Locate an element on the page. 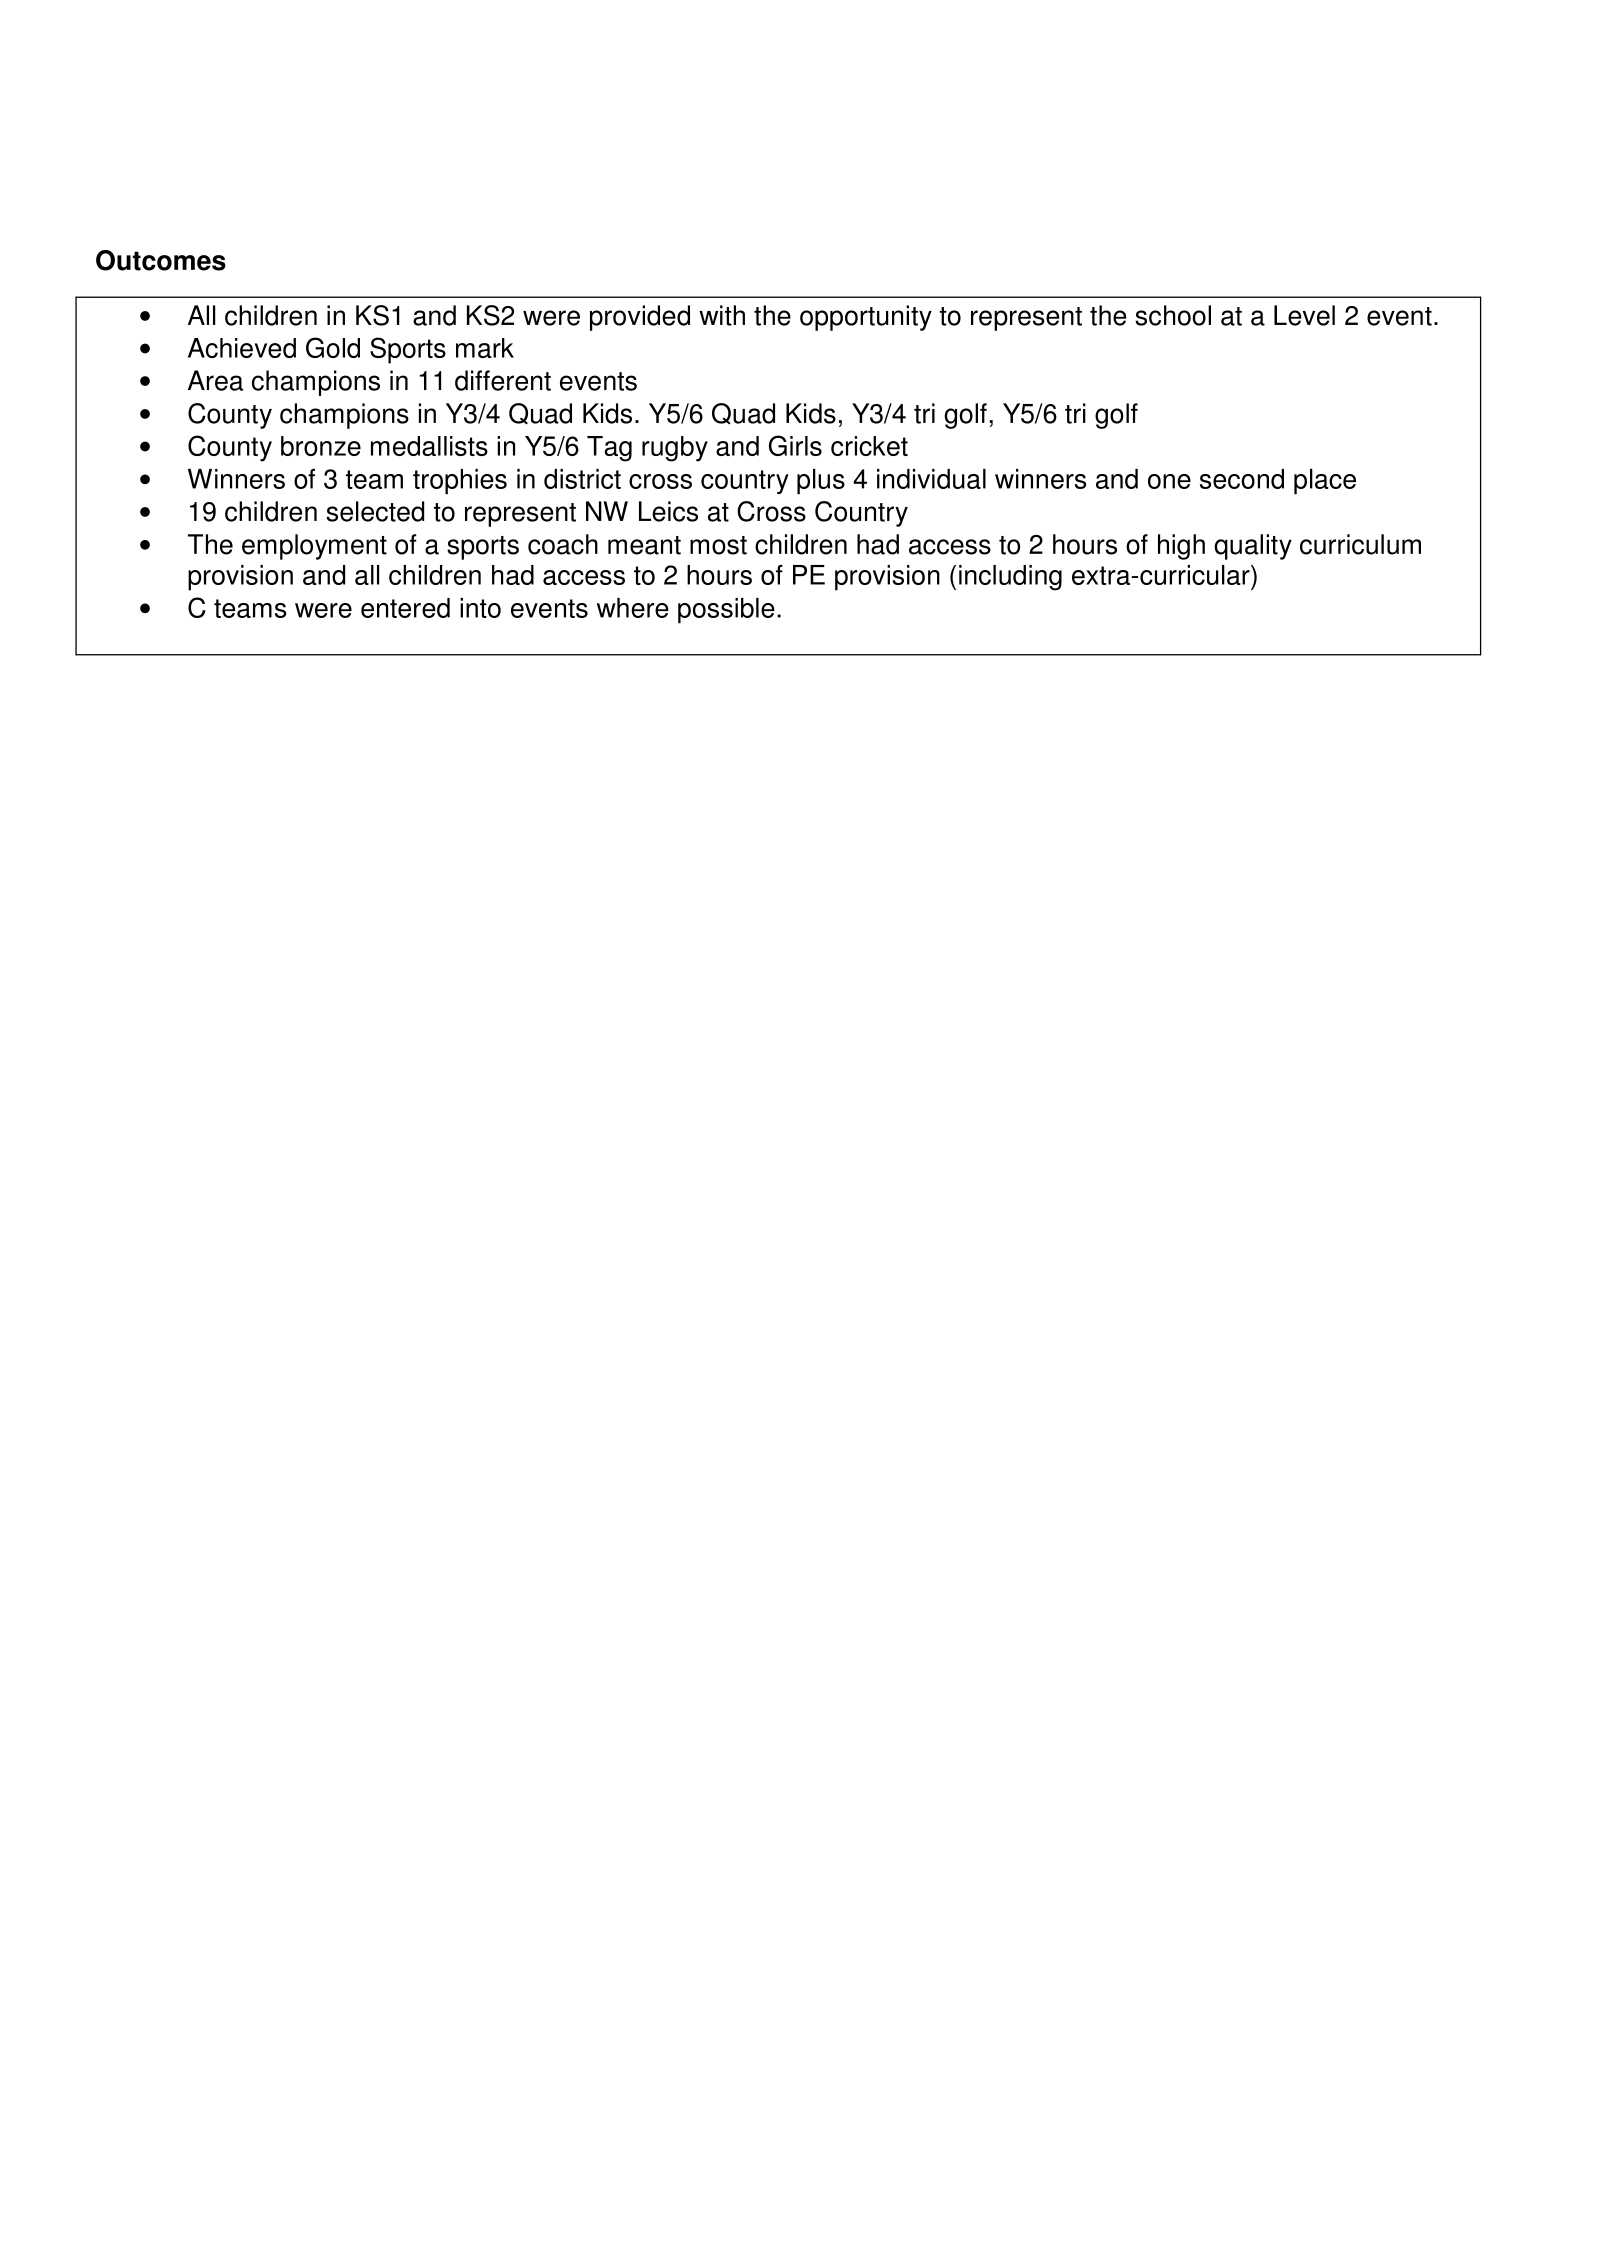  Area is located at coordinates (215, 380).
